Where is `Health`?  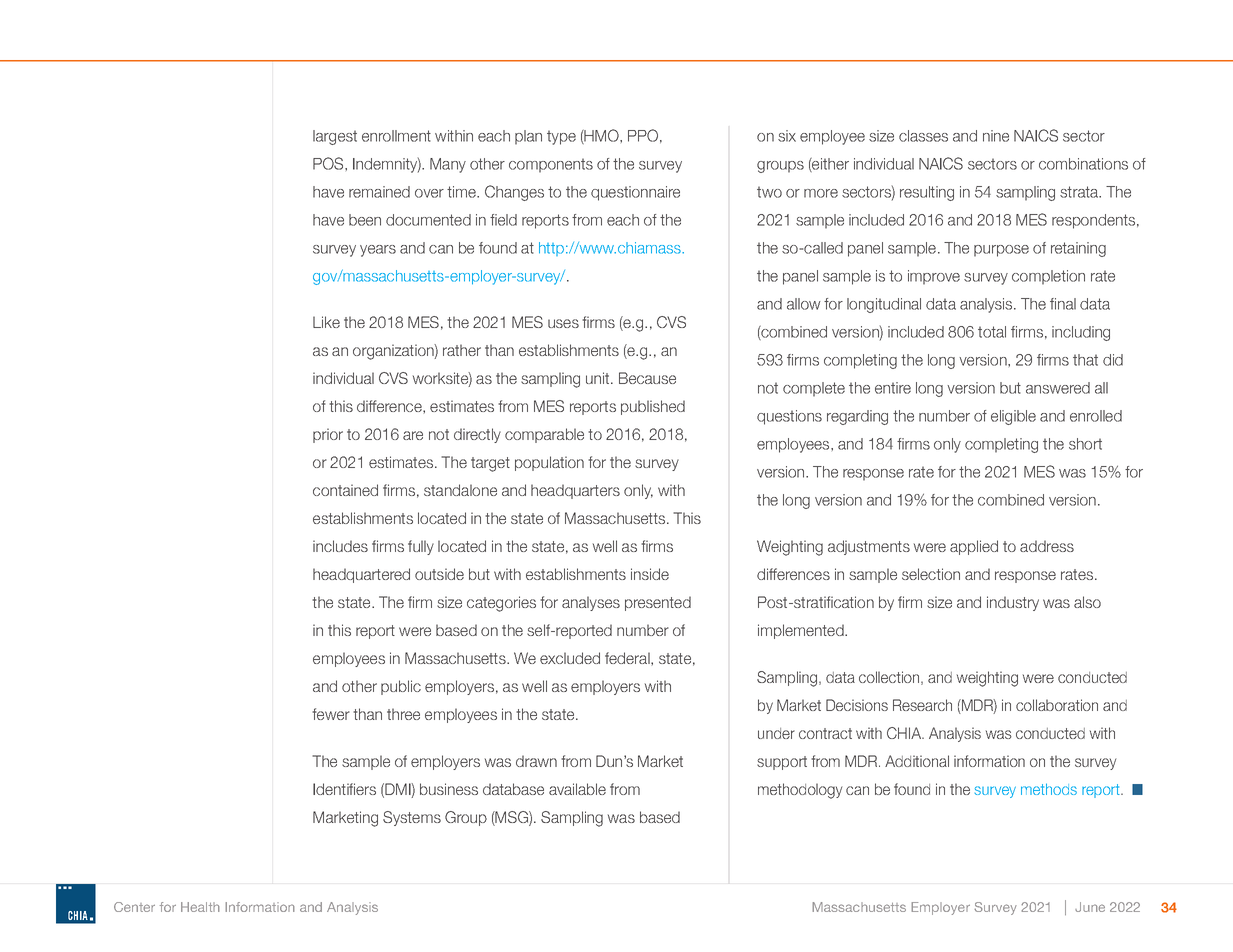
Health is located at coordinates (200, 907).
